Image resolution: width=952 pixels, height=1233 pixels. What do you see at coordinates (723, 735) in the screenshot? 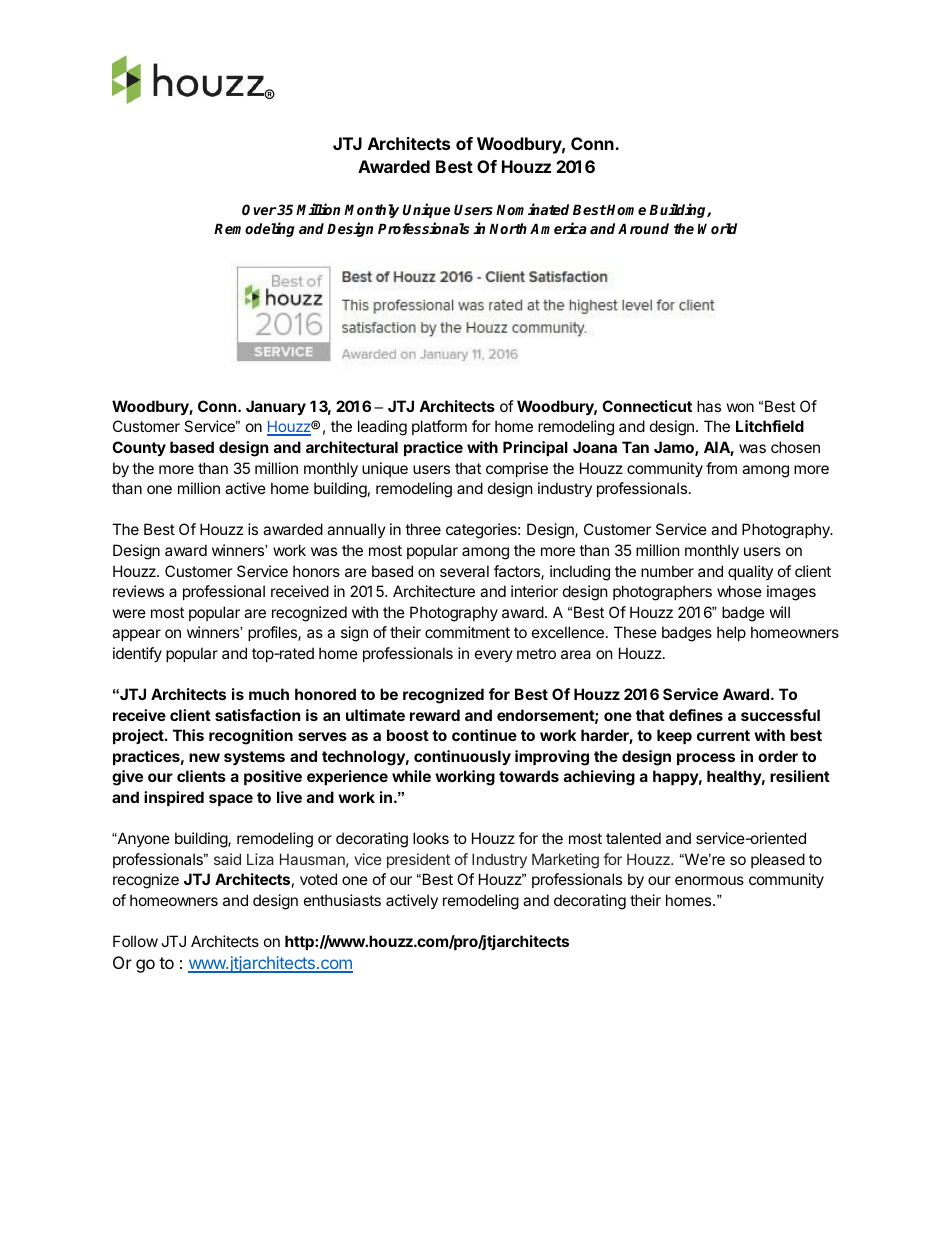
I see `current` at bounding box center [723, 735].
